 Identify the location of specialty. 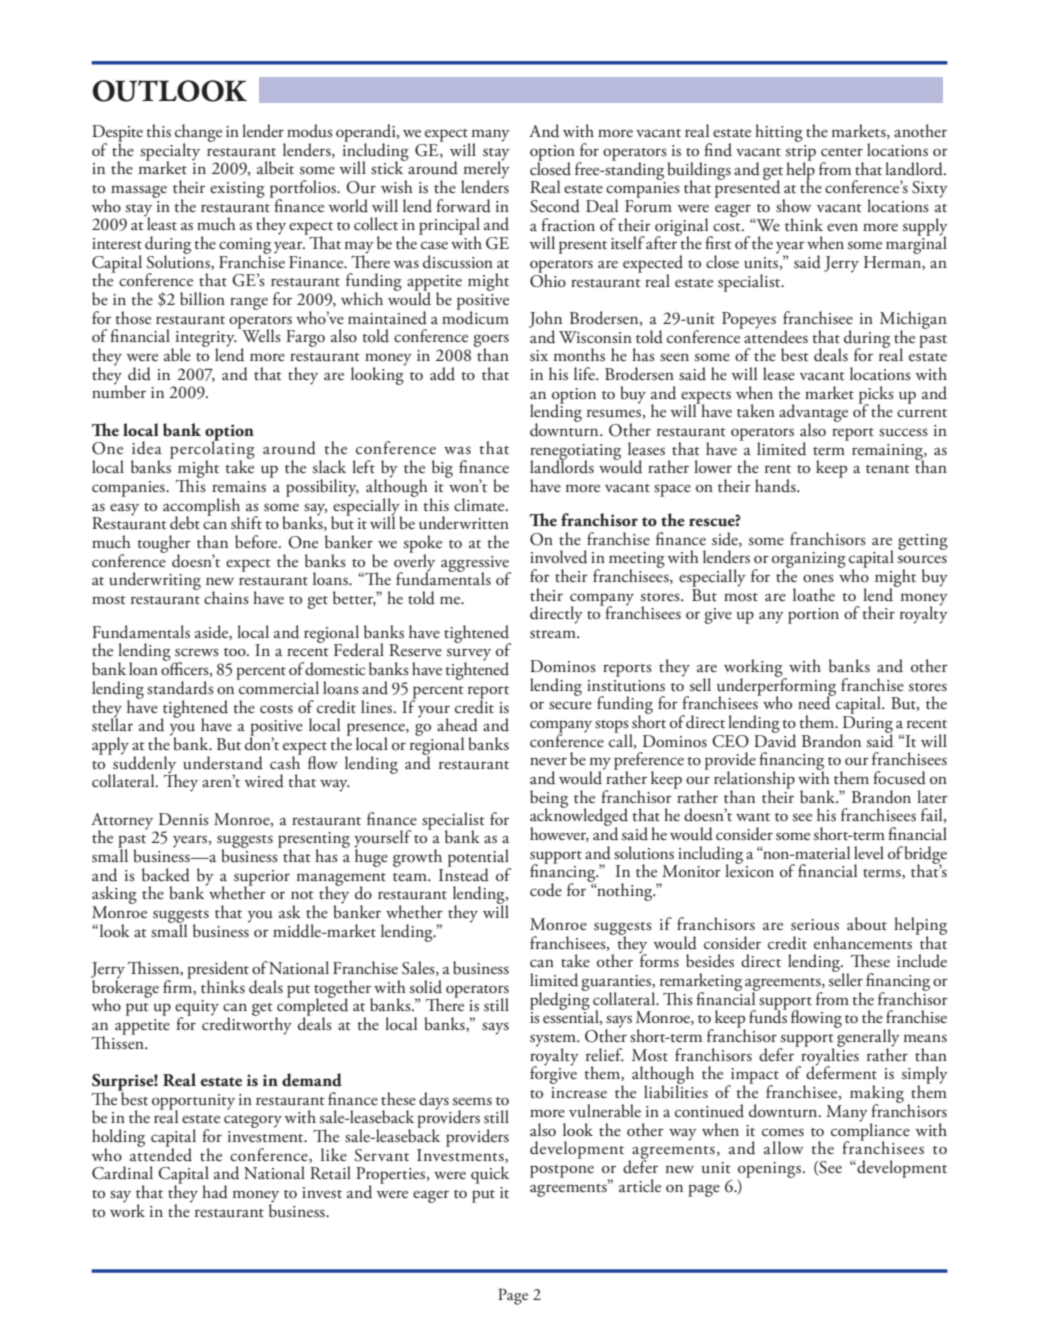
(170, 153).
